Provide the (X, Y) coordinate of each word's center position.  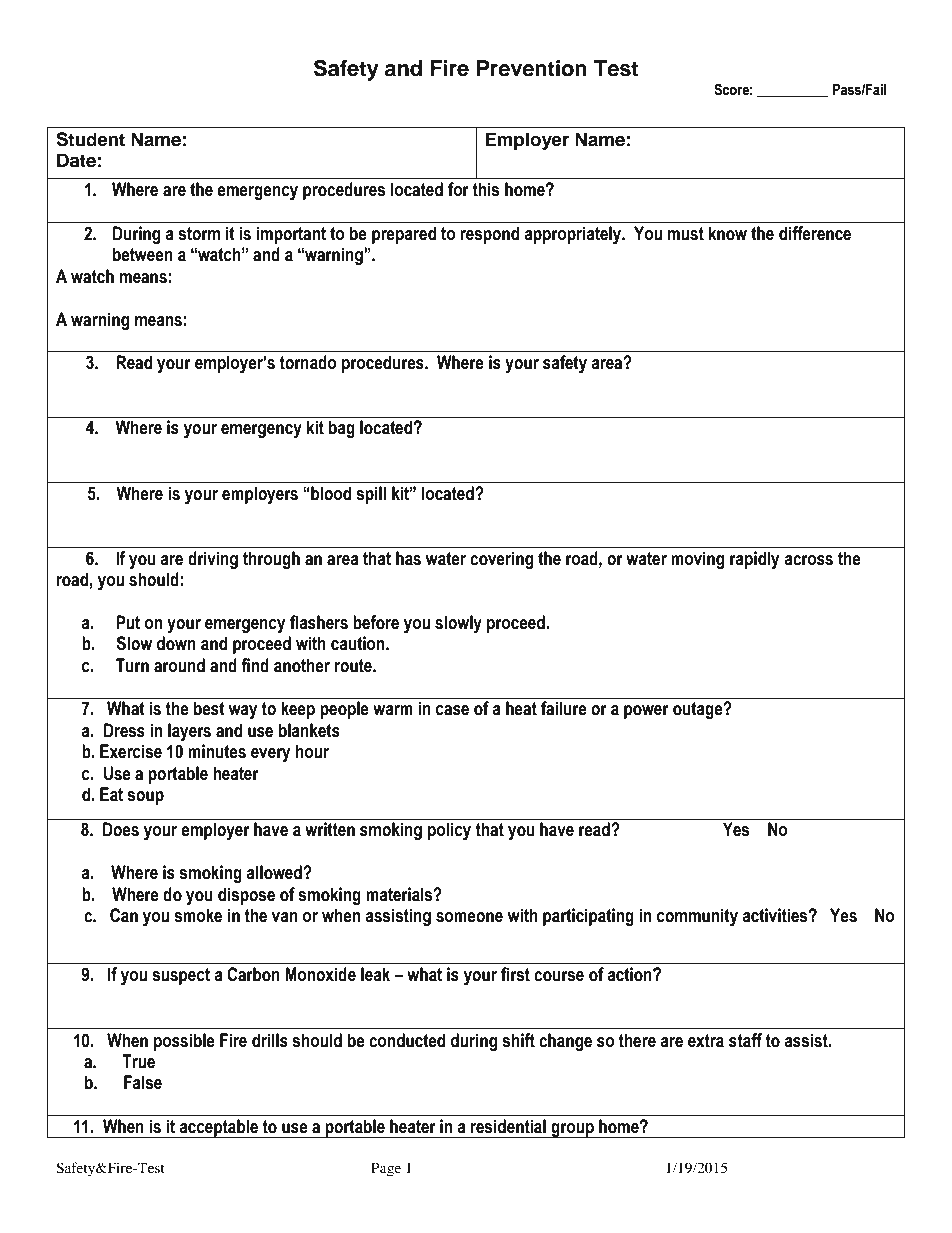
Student (90, 139)
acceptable (219, 1128)
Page (386, 1169)
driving (213, 560)
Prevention (532, 68)
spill (371, 495)
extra (706, 1041)
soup (145, 798)
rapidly (754, 560)
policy (449, 831)
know (728, 233)
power (646, 712)
